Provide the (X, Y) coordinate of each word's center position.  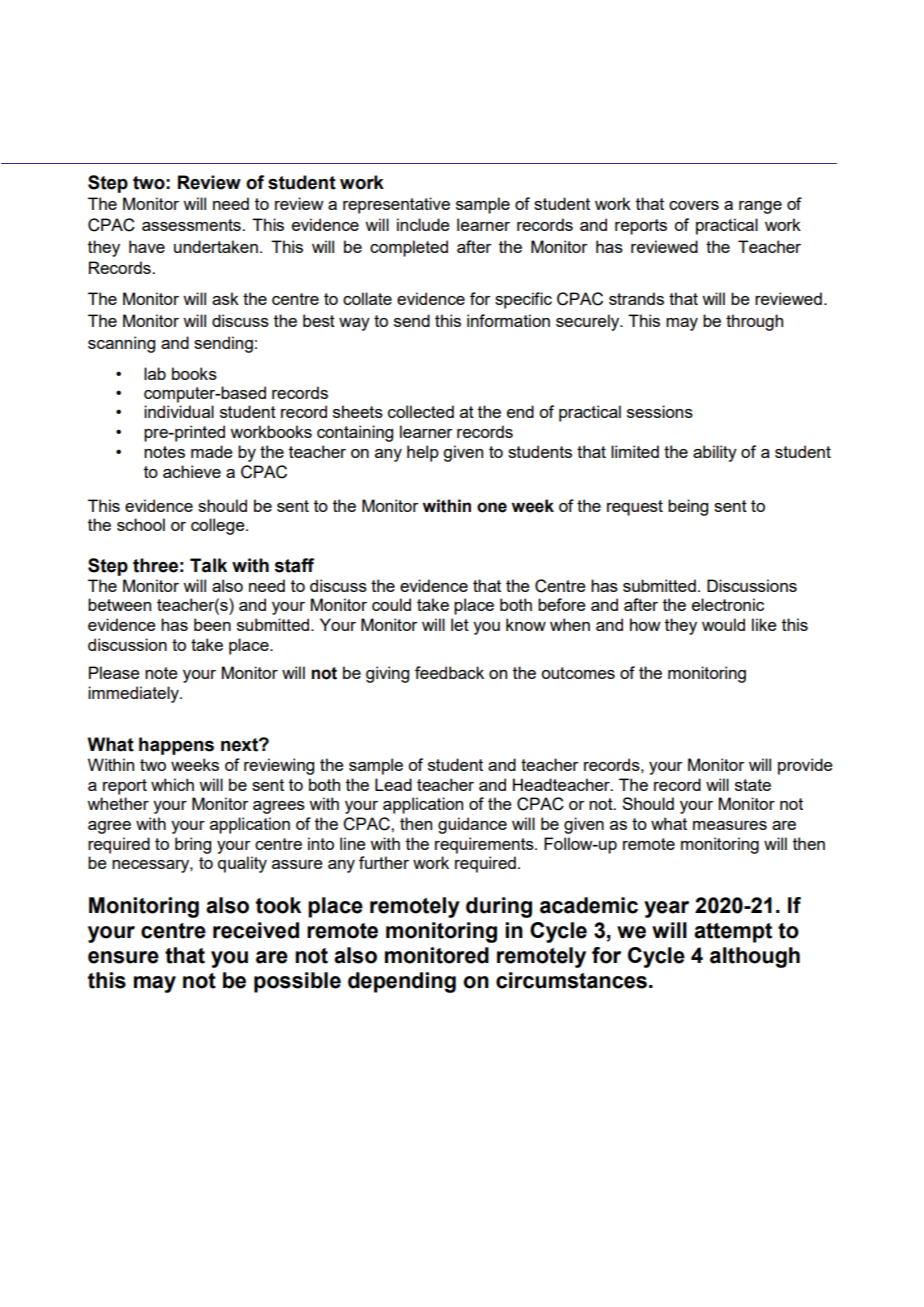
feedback (449, 672)
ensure (123, 957)
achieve (192, 471)
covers (694, 205)
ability (715, 453)
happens (176, 746)
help (423, 453)
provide (805, 766)
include (423, 224)
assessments (192, 225)
